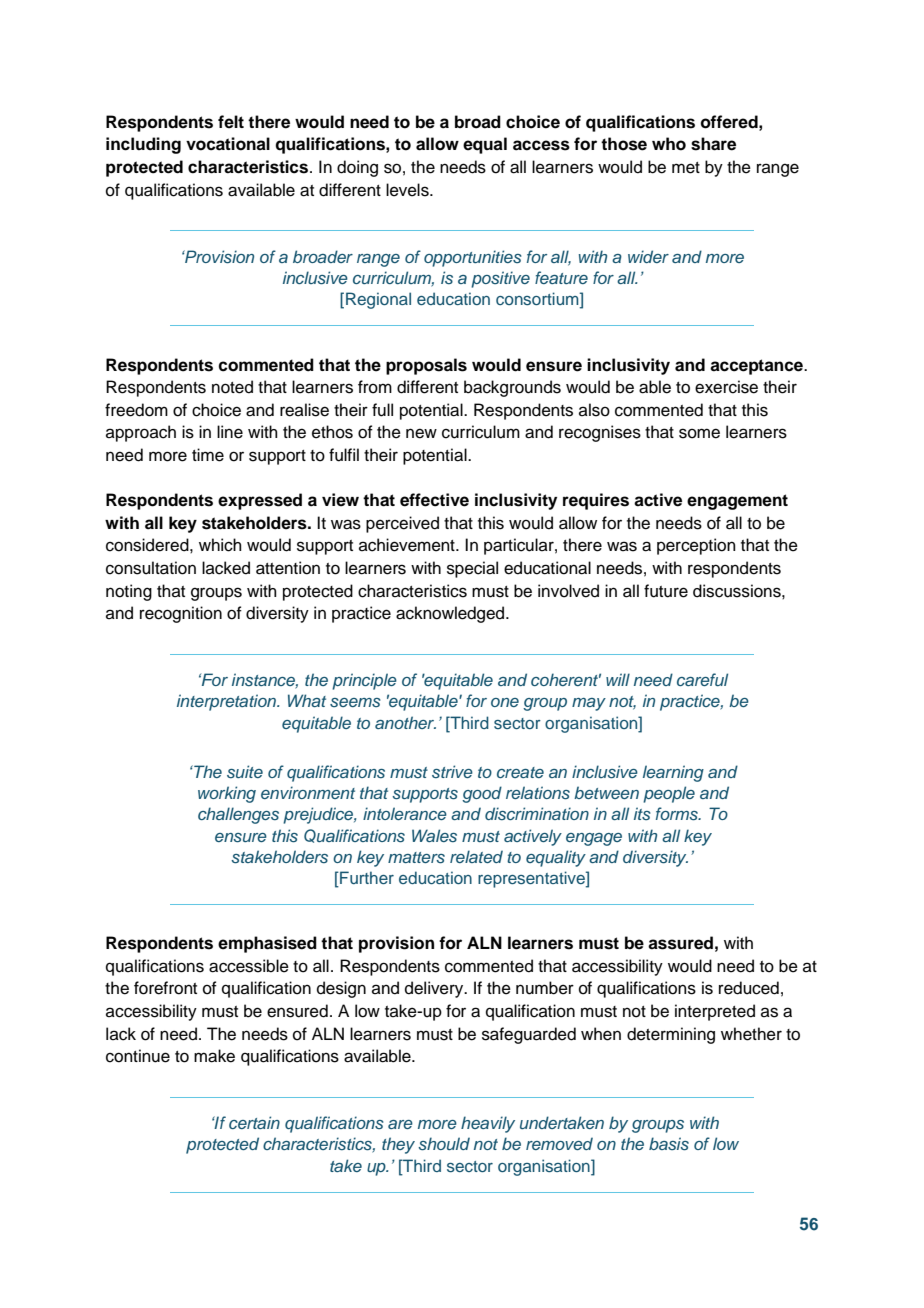 The image size is (924, 1308). I want to click on acknowledged, so click(451, 614).
